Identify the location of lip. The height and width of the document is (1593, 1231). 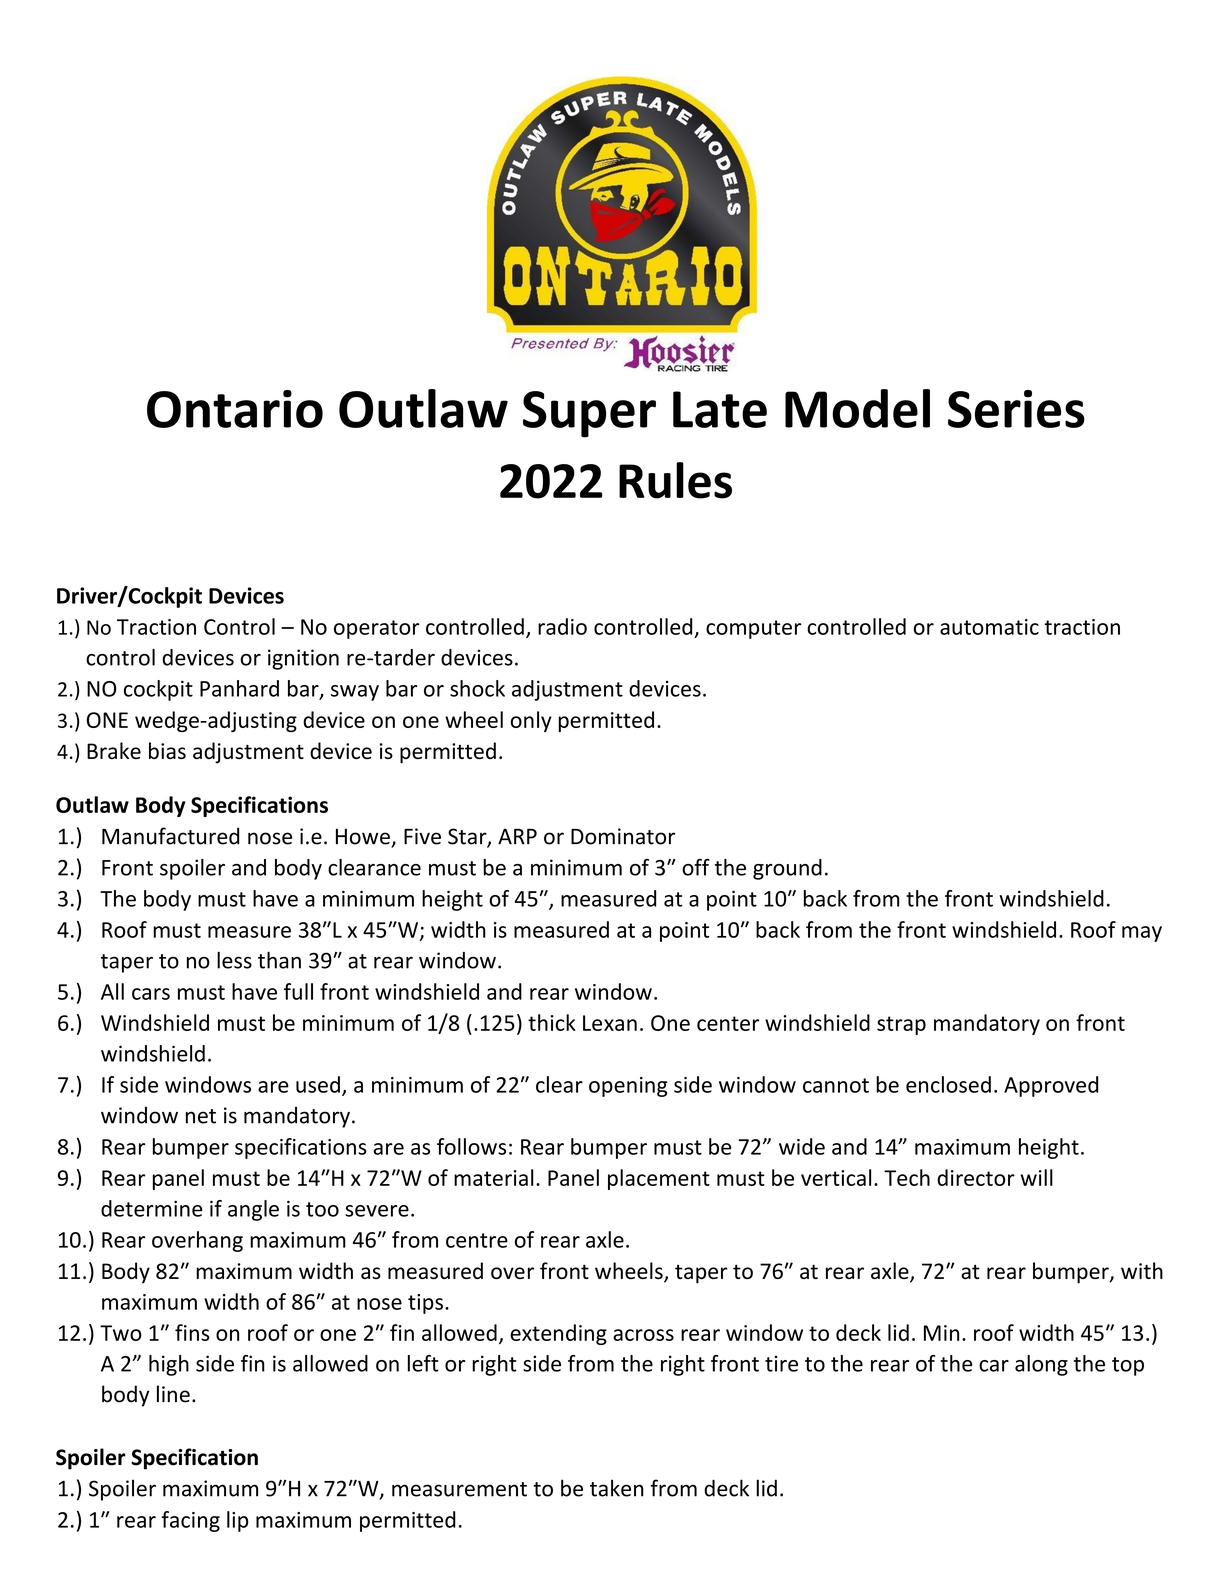
(238, 1521).
